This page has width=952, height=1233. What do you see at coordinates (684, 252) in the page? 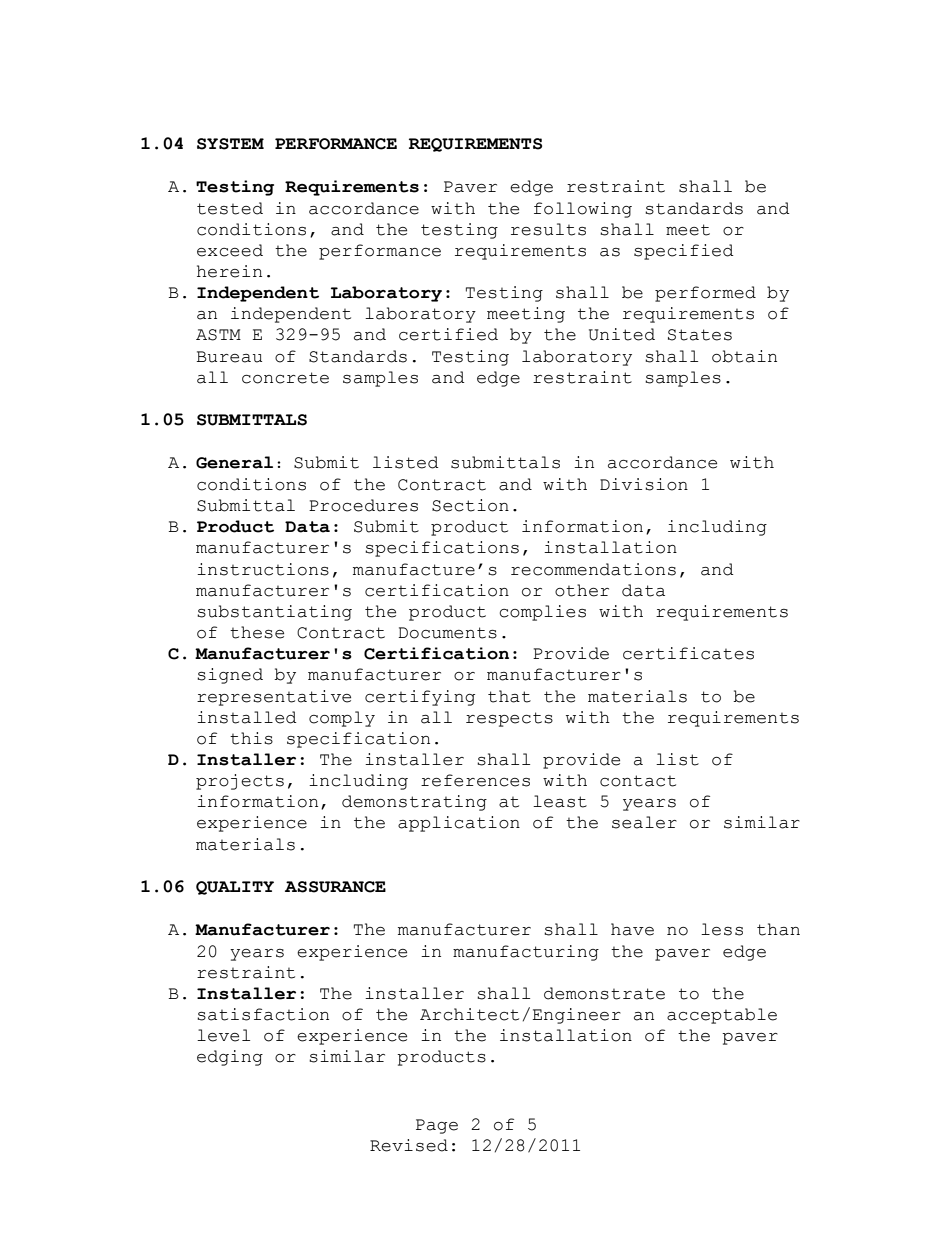
I see `specified` at bounding box center [684, 252].
